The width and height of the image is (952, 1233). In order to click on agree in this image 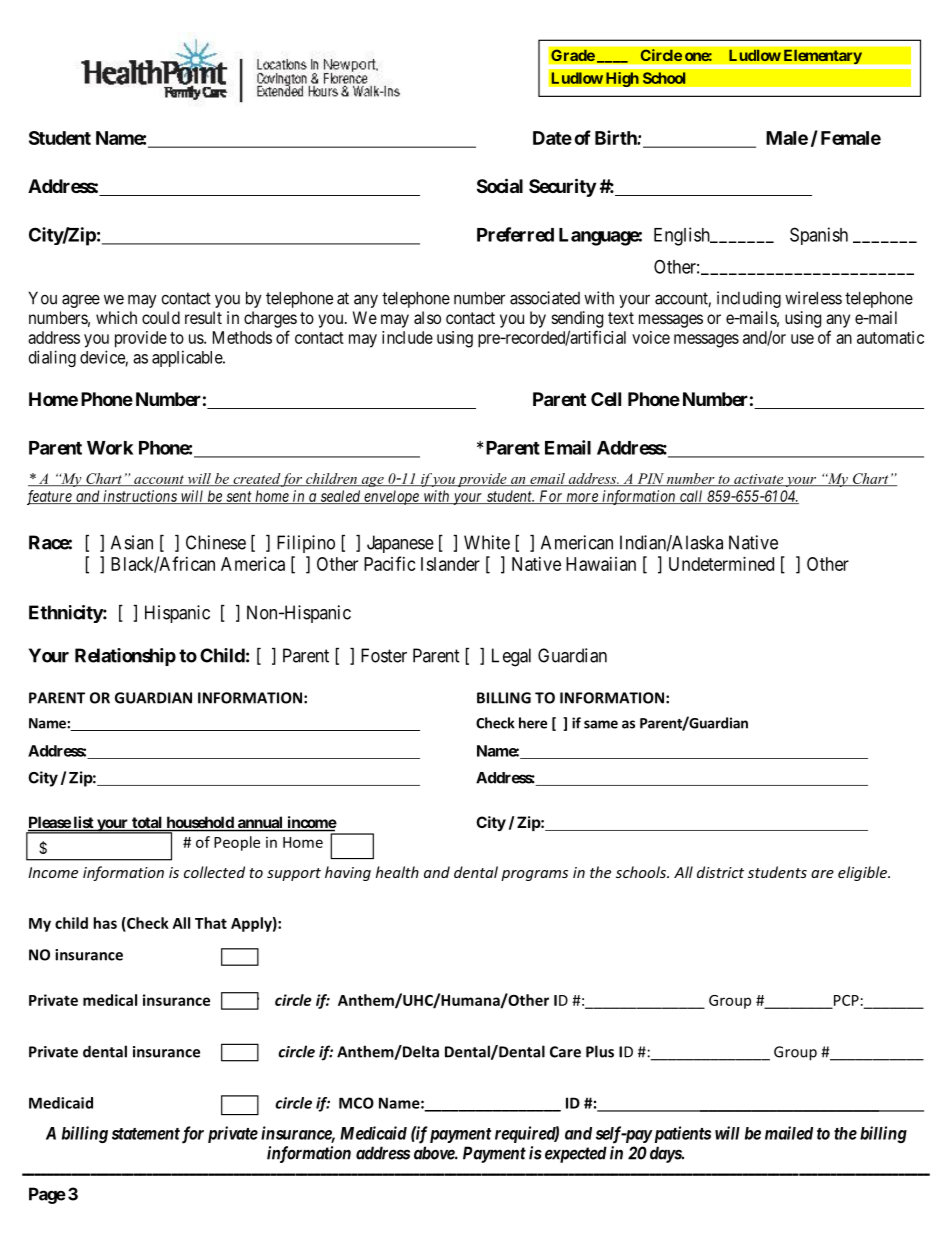, I will do `click(81, 301)`.
